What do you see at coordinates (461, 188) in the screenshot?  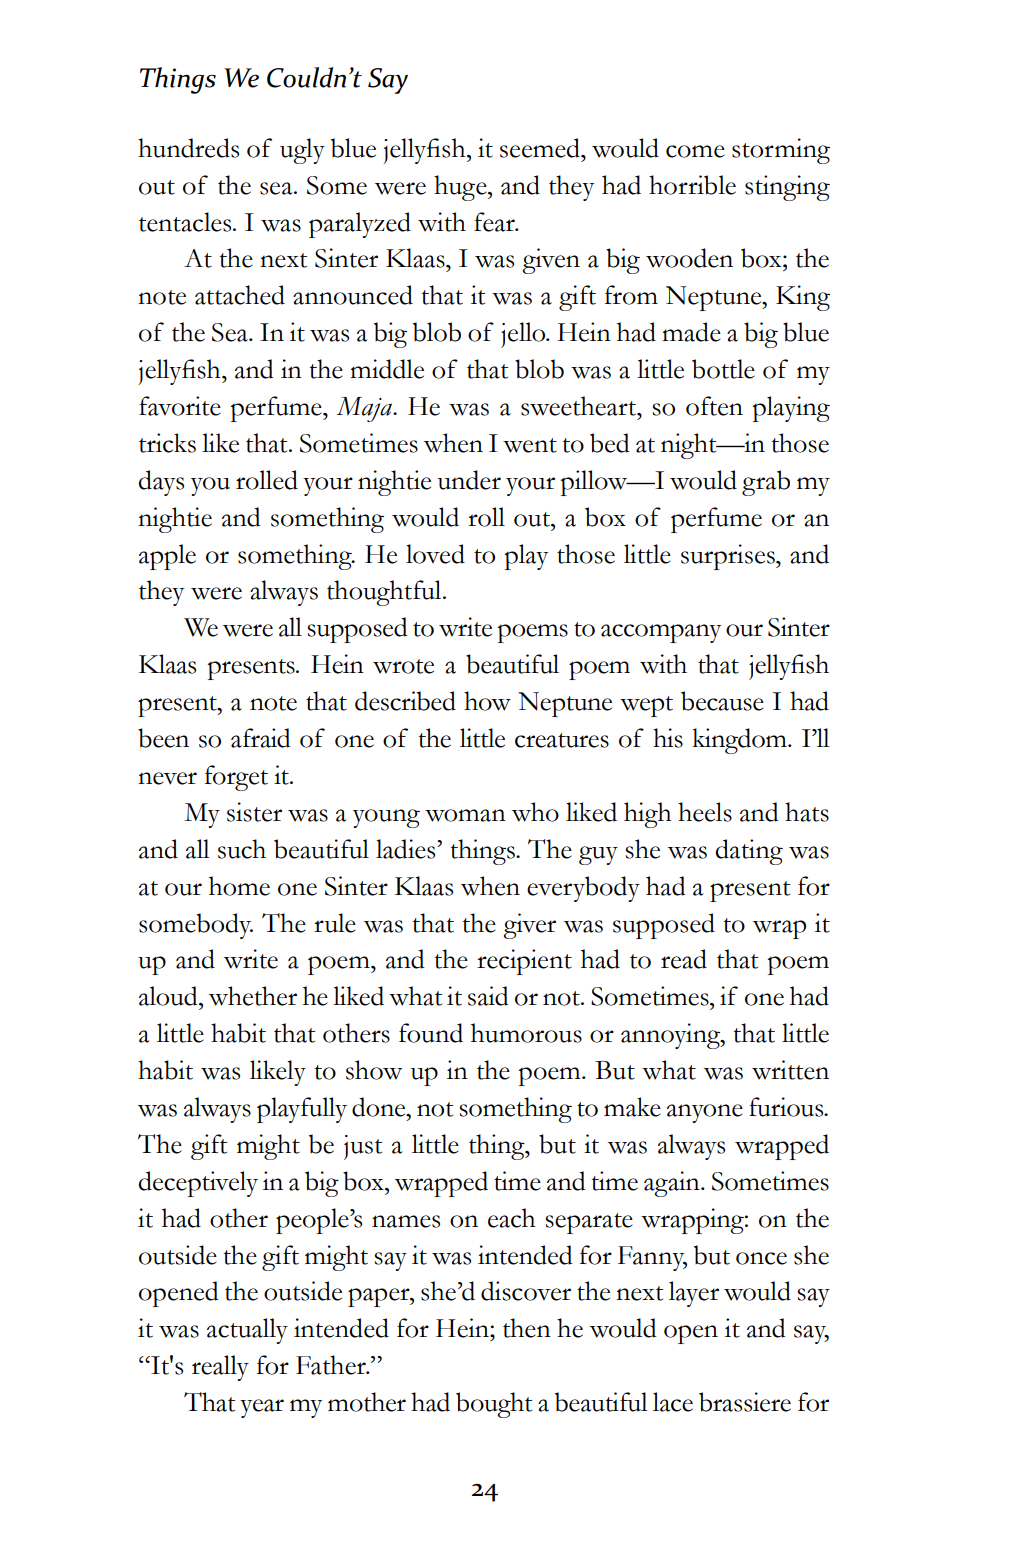 I see `huge` at bounding box center [461, 188].
